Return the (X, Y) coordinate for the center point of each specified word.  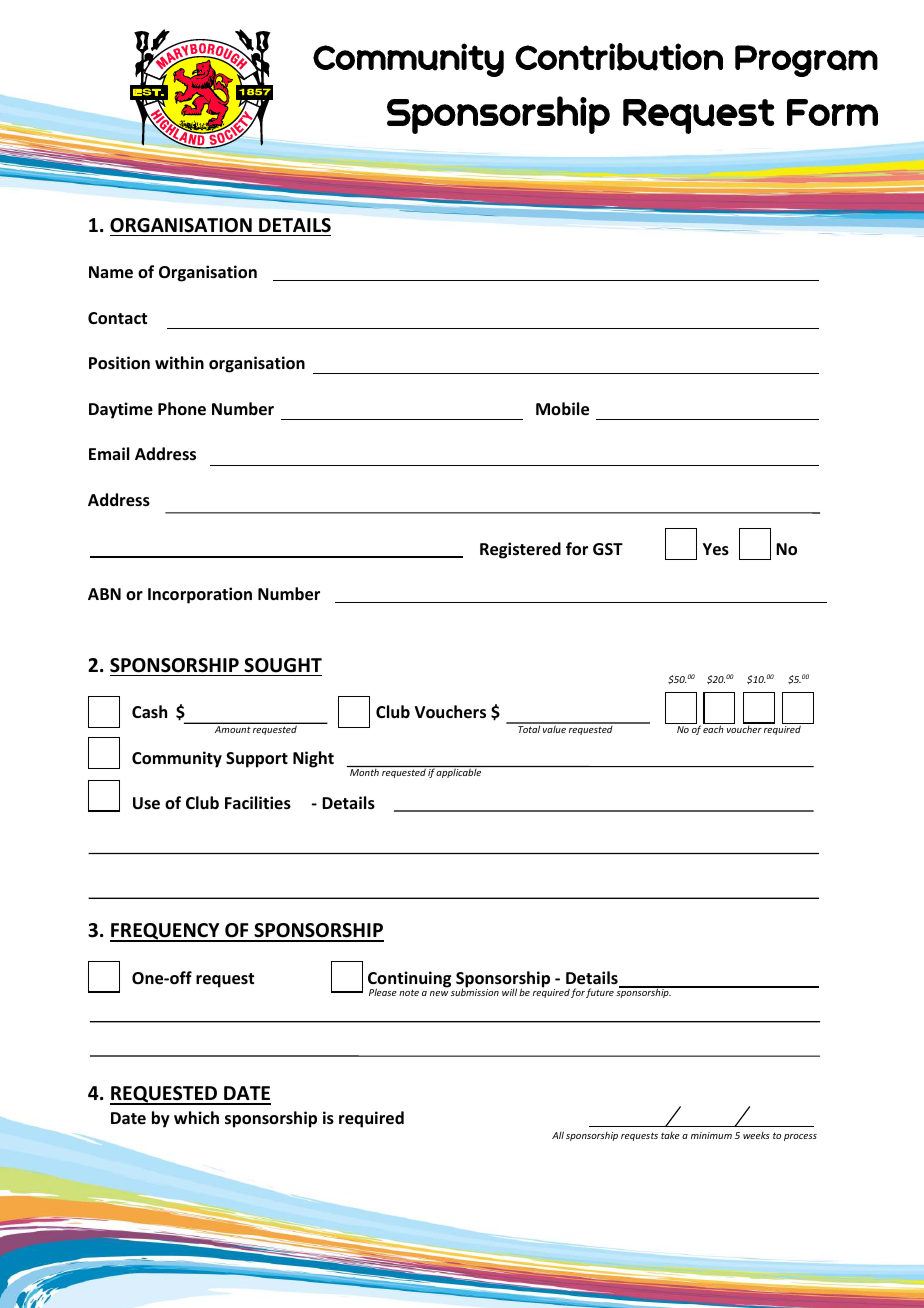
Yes (716, 549)
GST (608, 549)
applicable (459, 772)
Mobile (562, 409)
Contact (117, 318)
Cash (149, 711)
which (196, 1117)
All (558, 1135)
